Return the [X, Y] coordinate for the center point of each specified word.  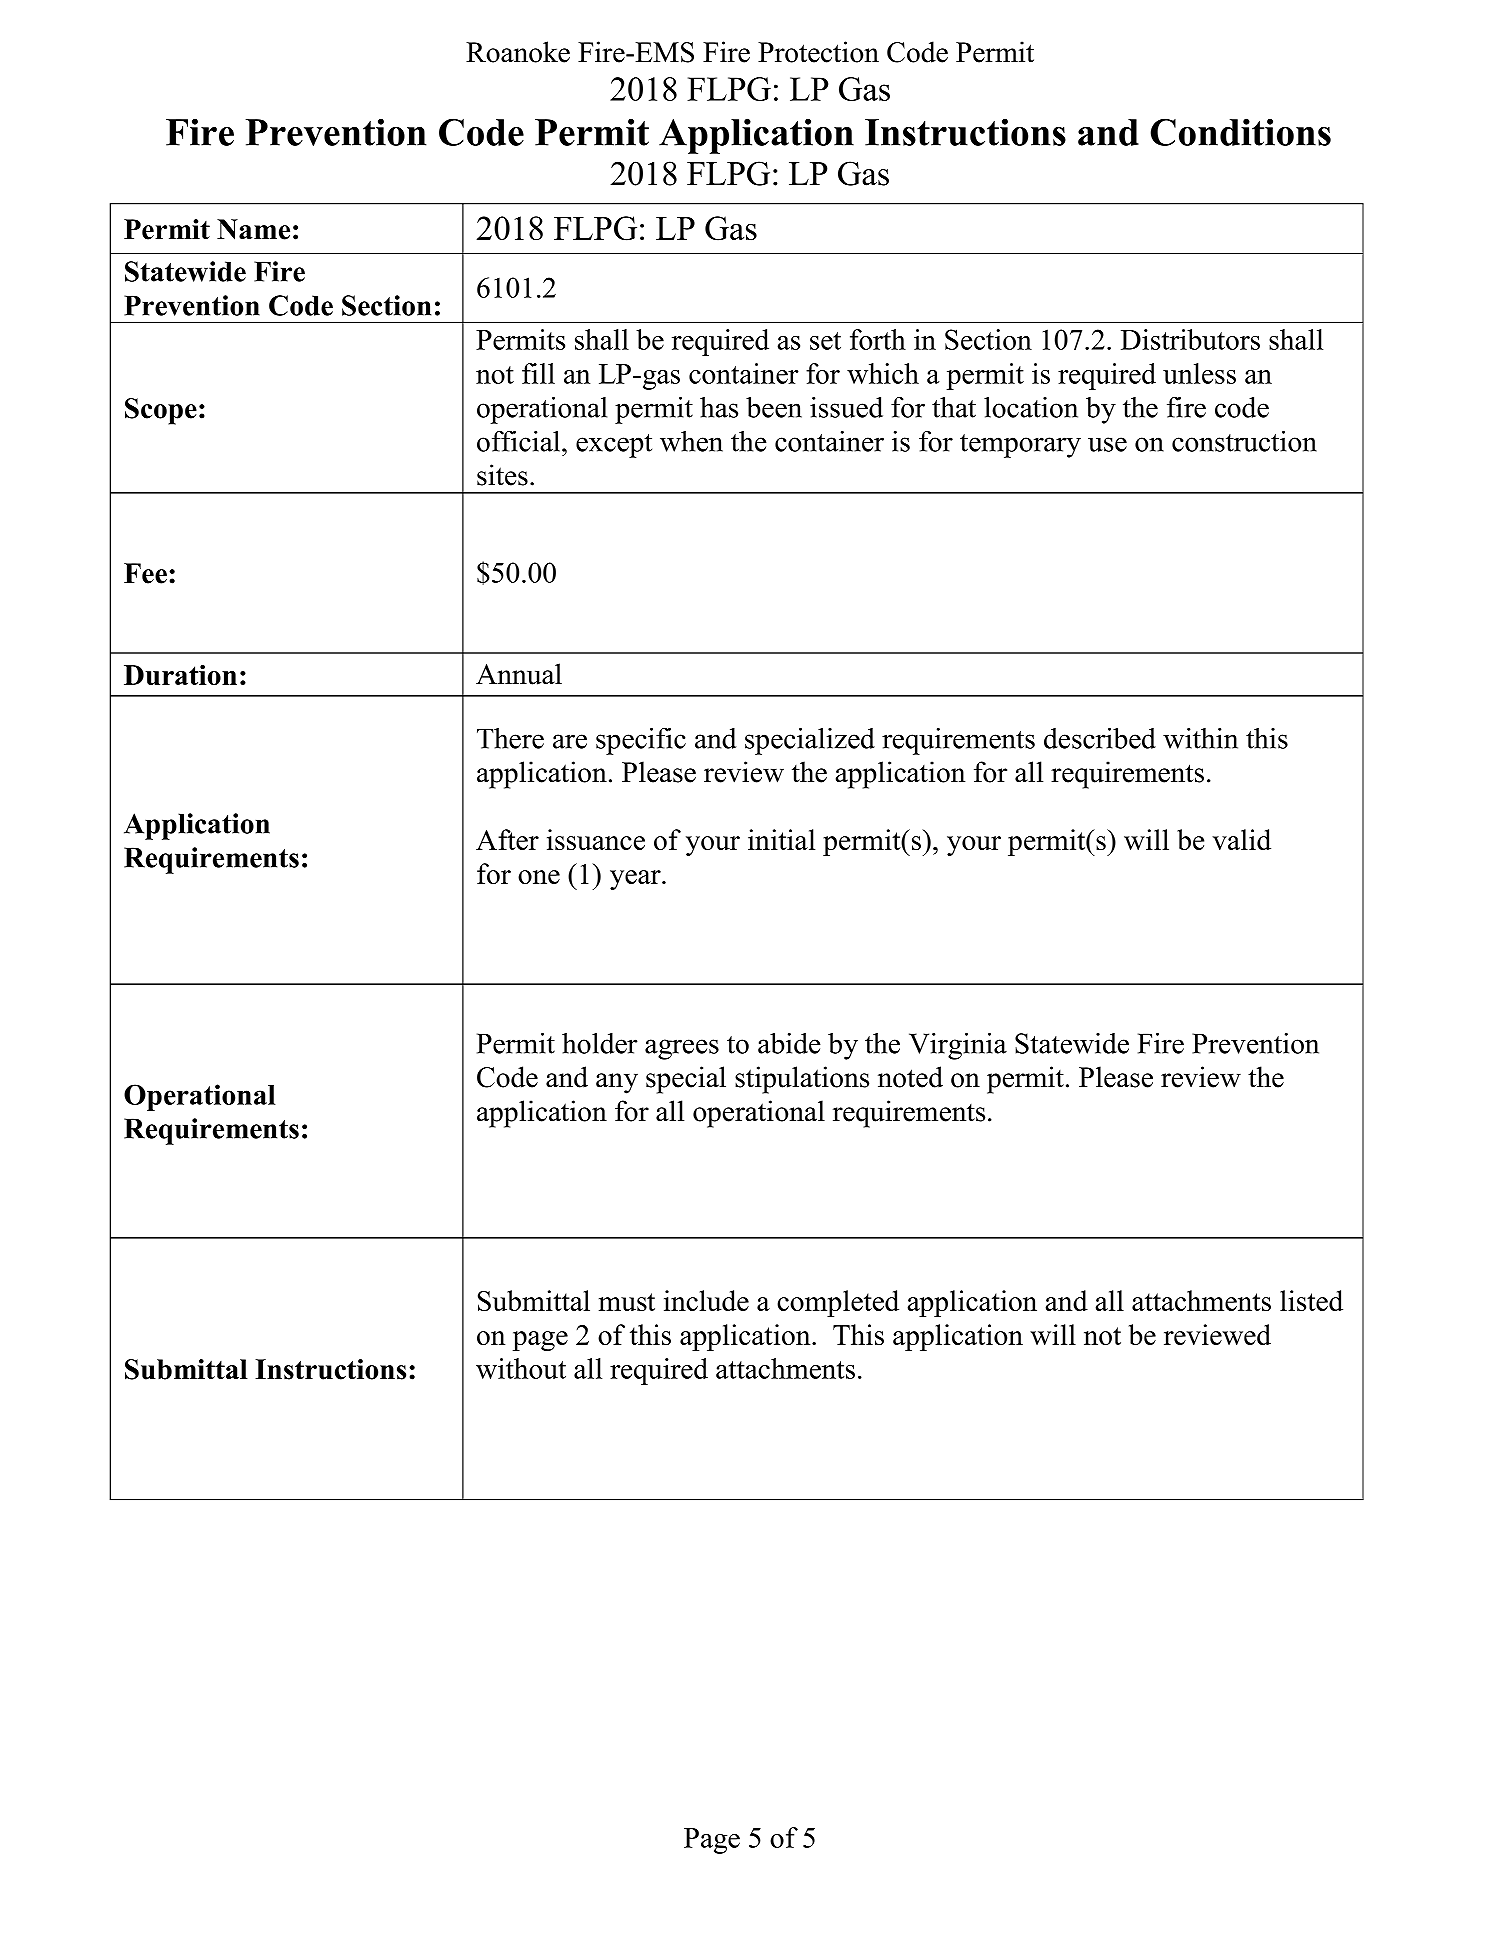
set [825, 341]
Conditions [1240, 132]
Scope [161, 411]
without [521, 1368]
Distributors [1190, 339]
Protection [818, 52]
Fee [145, 573]
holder [599, 1043]
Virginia [958, 1046]
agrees [682, 1049]
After [507, 839]
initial [781, 839]
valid [1241, 839]
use [1107, 444]
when [691, 441]
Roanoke [518, 52]
